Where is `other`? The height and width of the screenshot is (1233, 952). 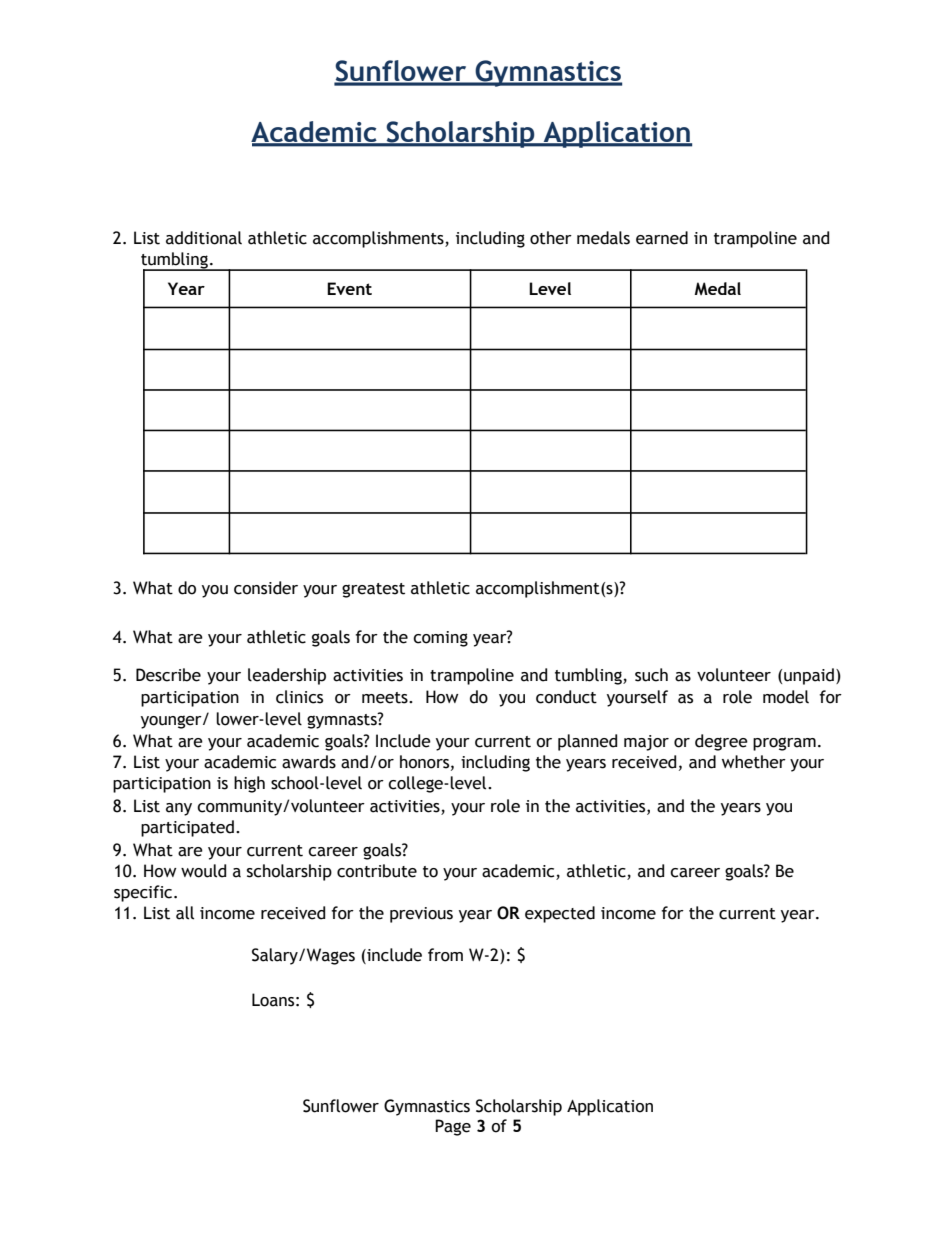 other is located at coordinates (551, 238).
